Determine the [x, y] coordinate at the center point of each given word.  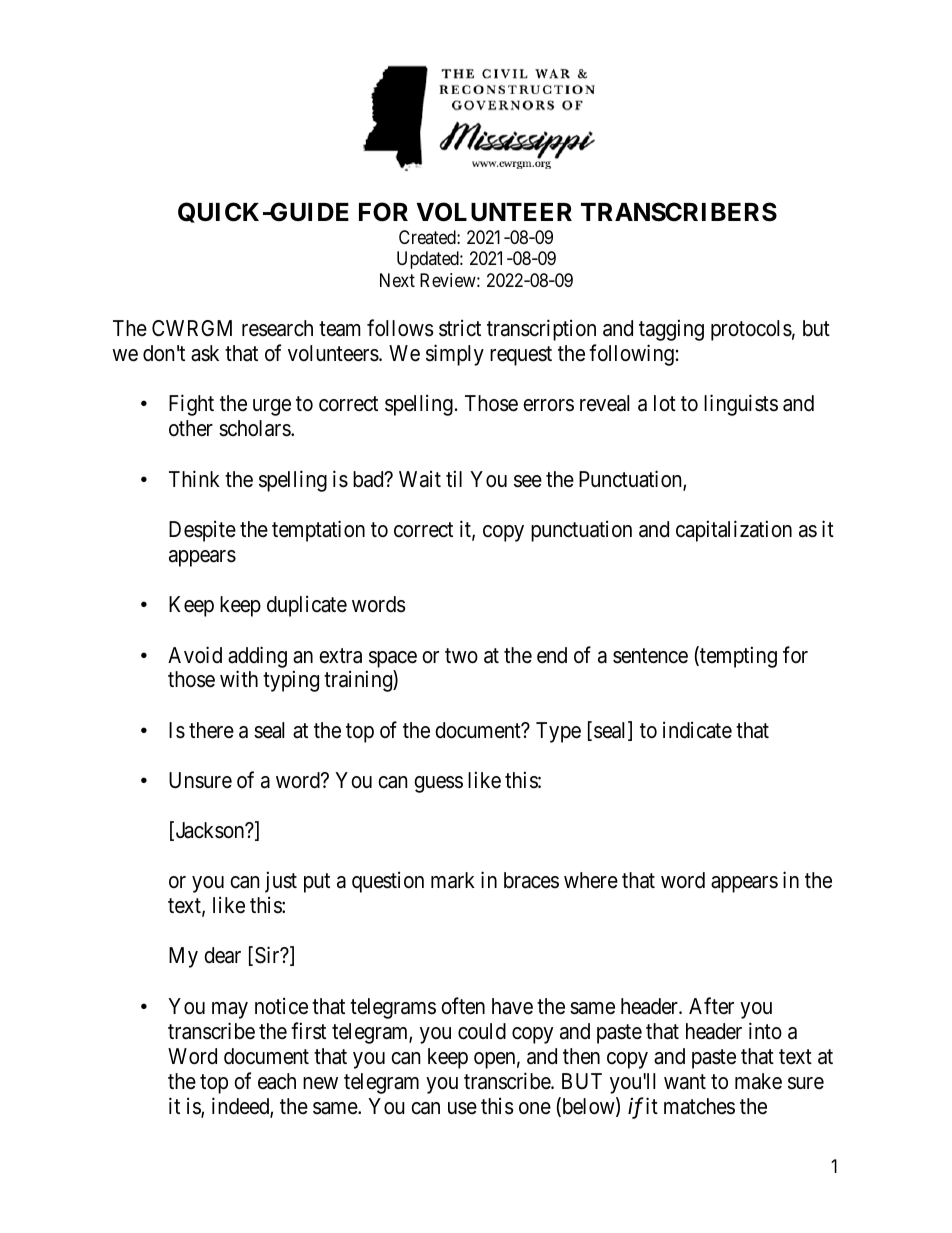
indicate [697, 730]
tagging [671, 330]
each [277, 1081]
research [277, 328]
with [239, 679]
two [461, 656]
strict [460, 328]
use [462, 1108]
